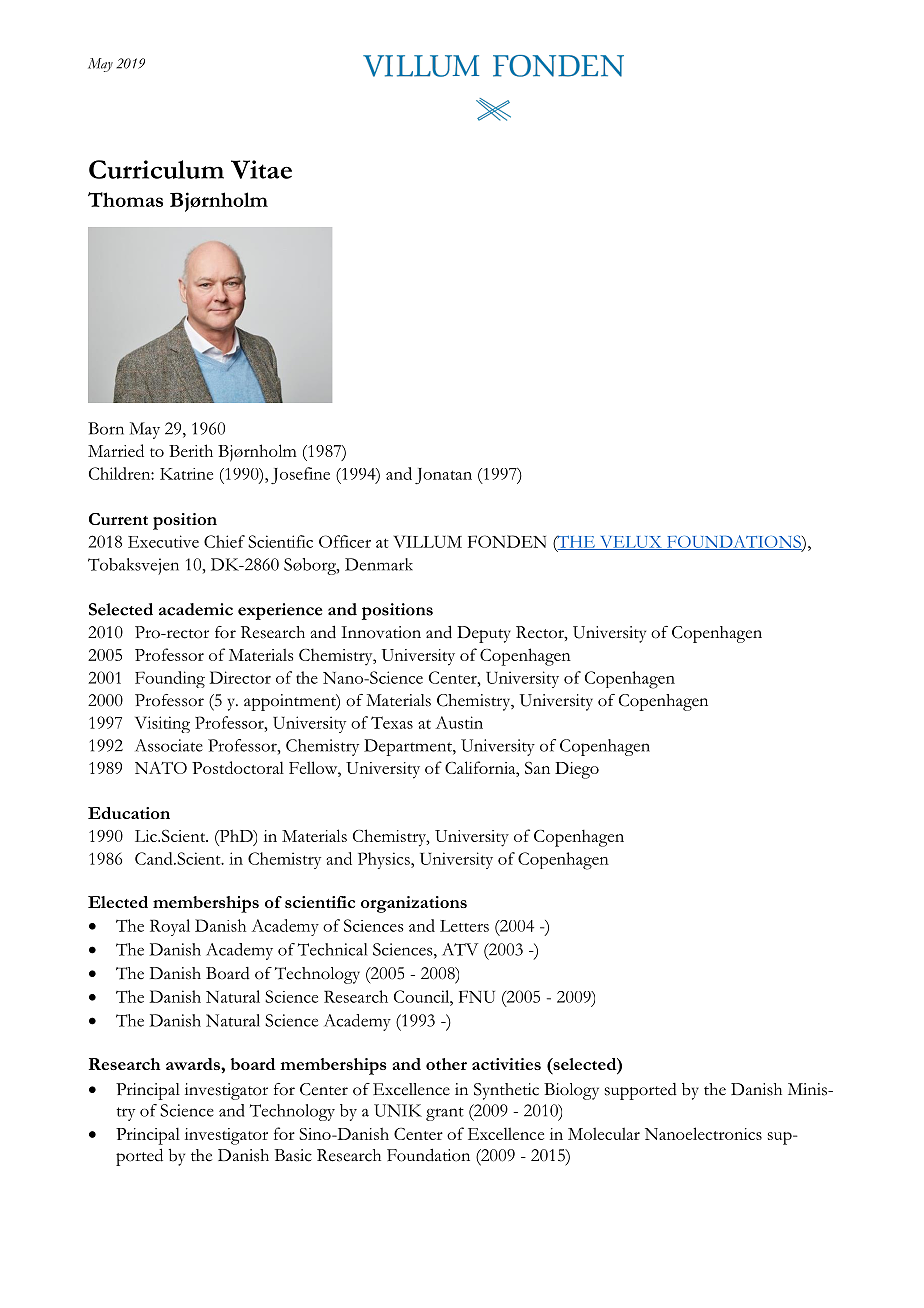 Image resolution: width=924 pixels, height=1308 pixels. I want to click on Basic, so click(293, 1155).
